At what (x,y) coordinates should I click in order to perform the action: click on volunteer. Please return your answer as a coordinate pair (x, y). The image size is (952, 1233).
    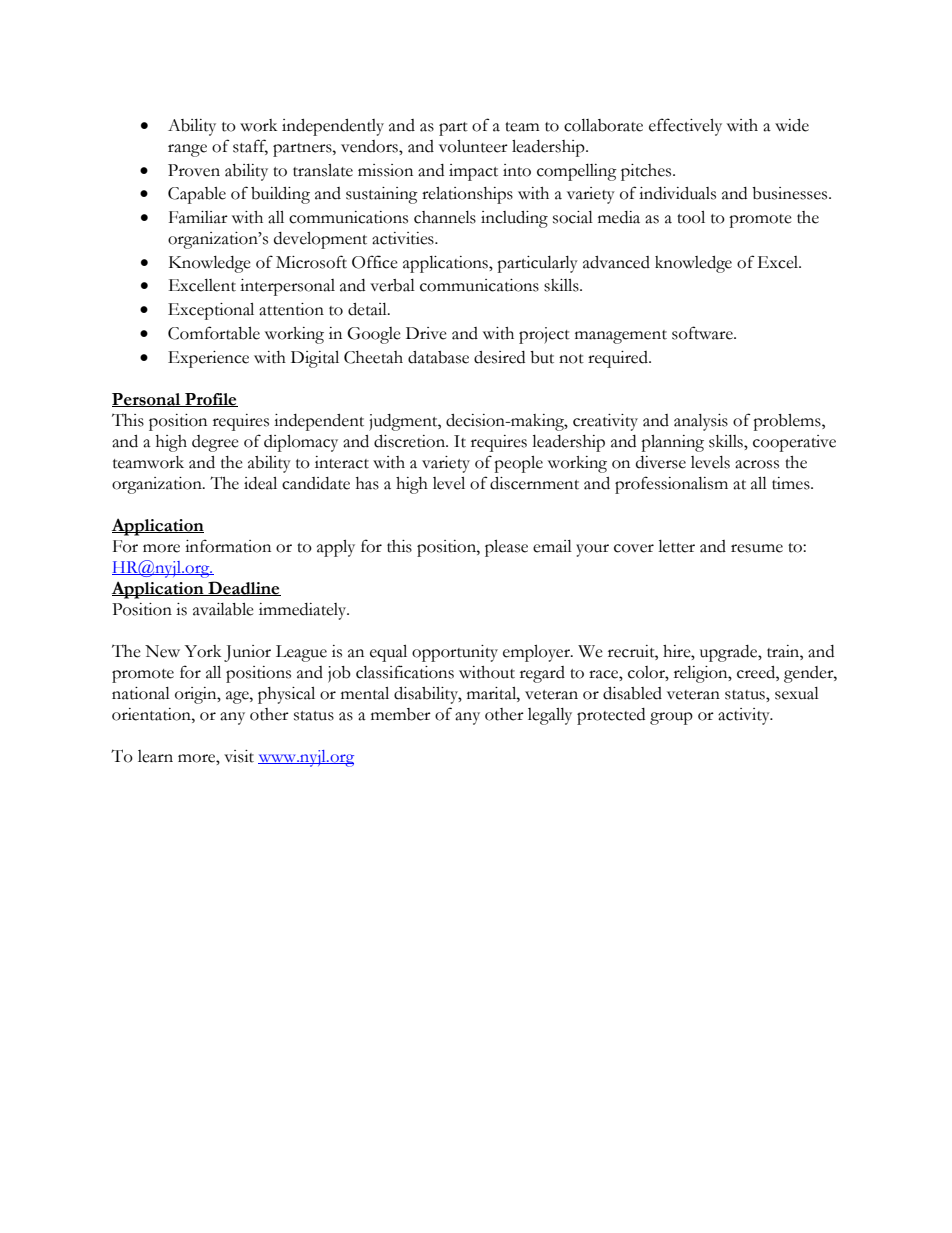
    Looking at the image, I should click on (473, 146).
